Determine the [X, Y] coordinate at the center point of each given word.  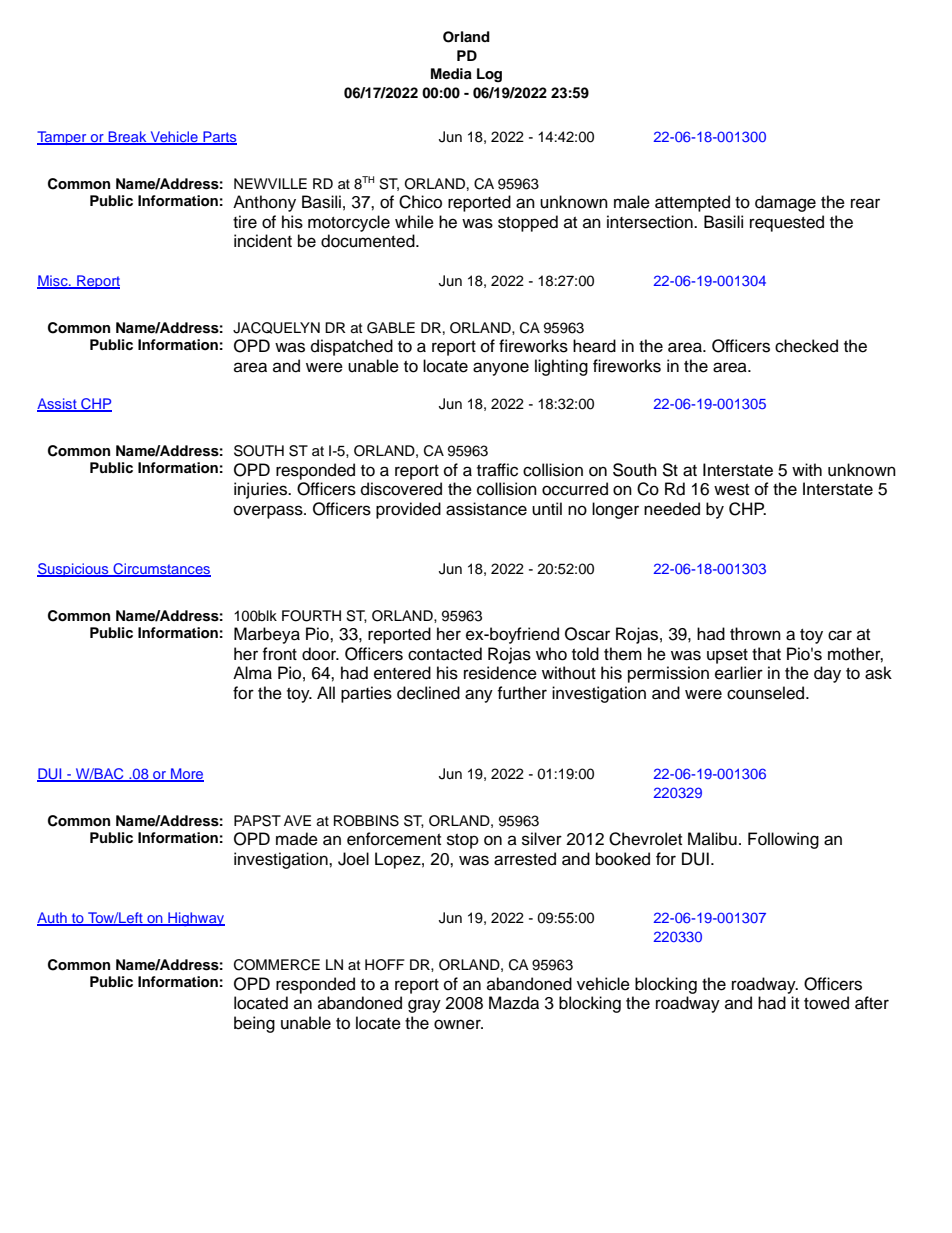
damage [785, 203]
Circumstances [161, 570]
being [254, 1024]
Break [127, 138]
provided [408, 510]
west [731, 490]
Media [451, 73]
